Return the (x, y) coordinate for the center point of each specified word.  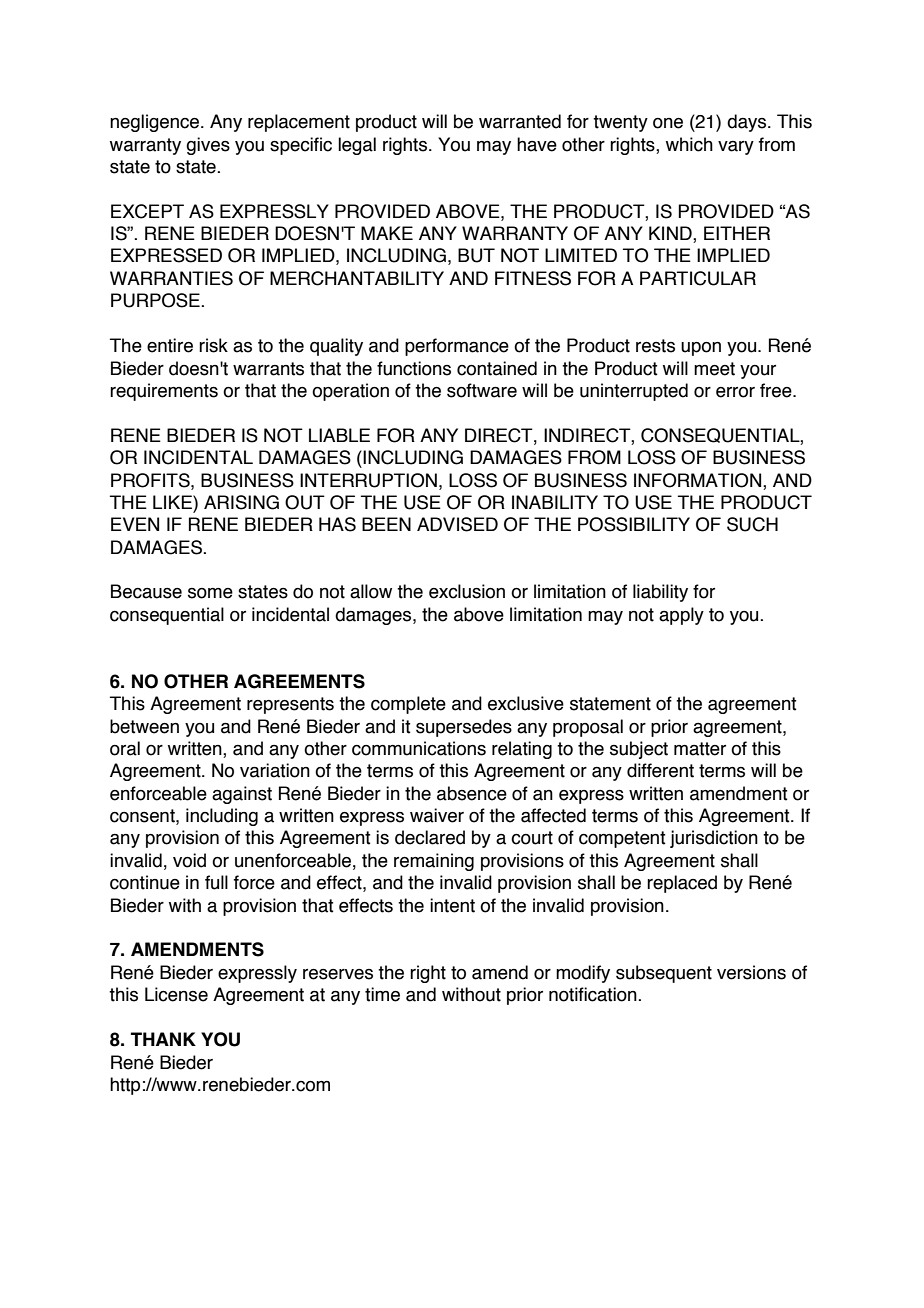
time (382, 994)
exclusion (467, 591)
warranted (520, 121)
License (176, 994)
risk (213, 345)
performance (457, 347)
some (210, 593)
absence (472, 793)
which (689, 144)
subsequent (664, 974)
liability (660, 593)
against (242, 795)
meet (714, 369)
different (660, 770)
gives (208, 146)
